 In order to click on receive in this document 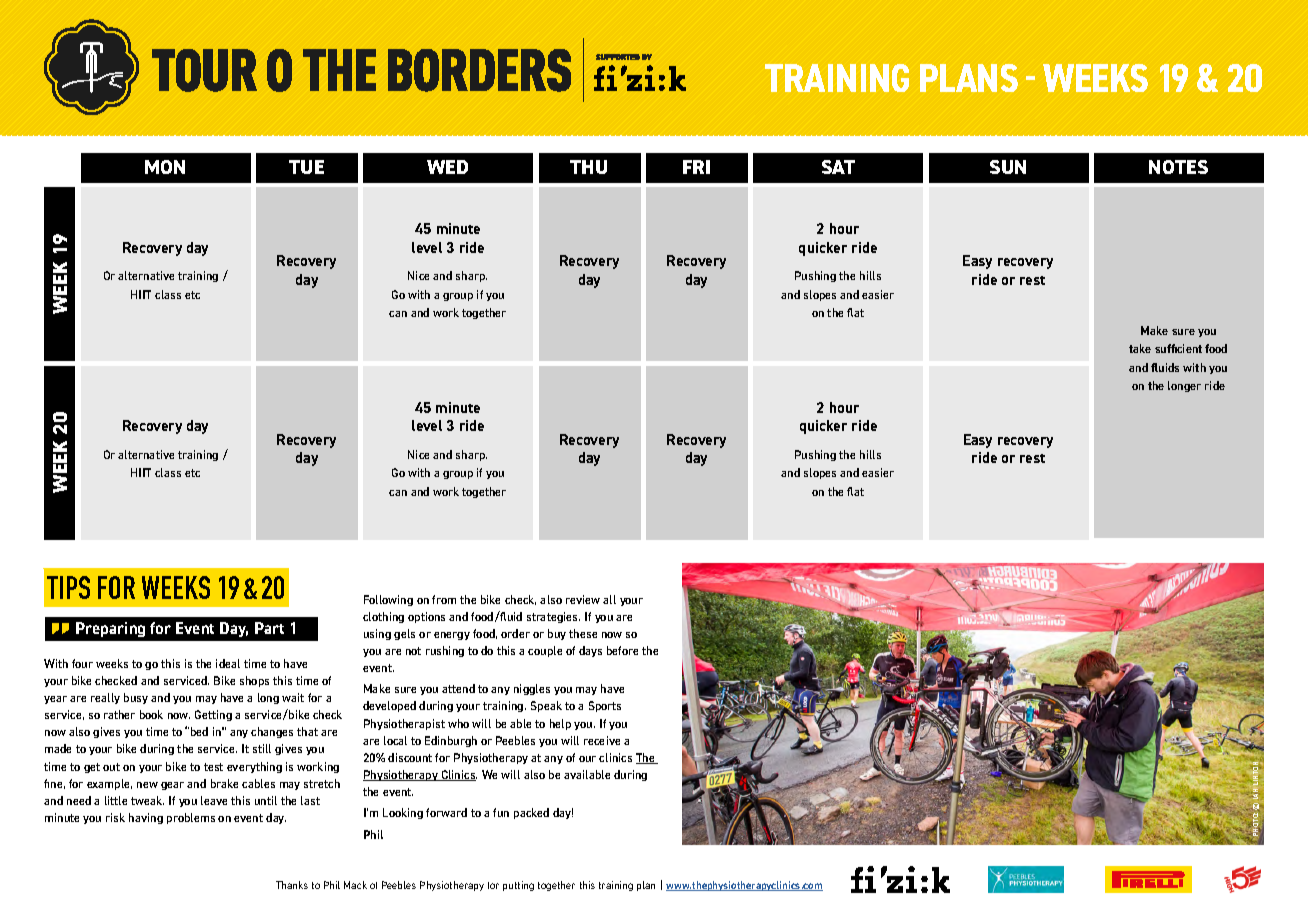, I will do `click(602, 740)`.
